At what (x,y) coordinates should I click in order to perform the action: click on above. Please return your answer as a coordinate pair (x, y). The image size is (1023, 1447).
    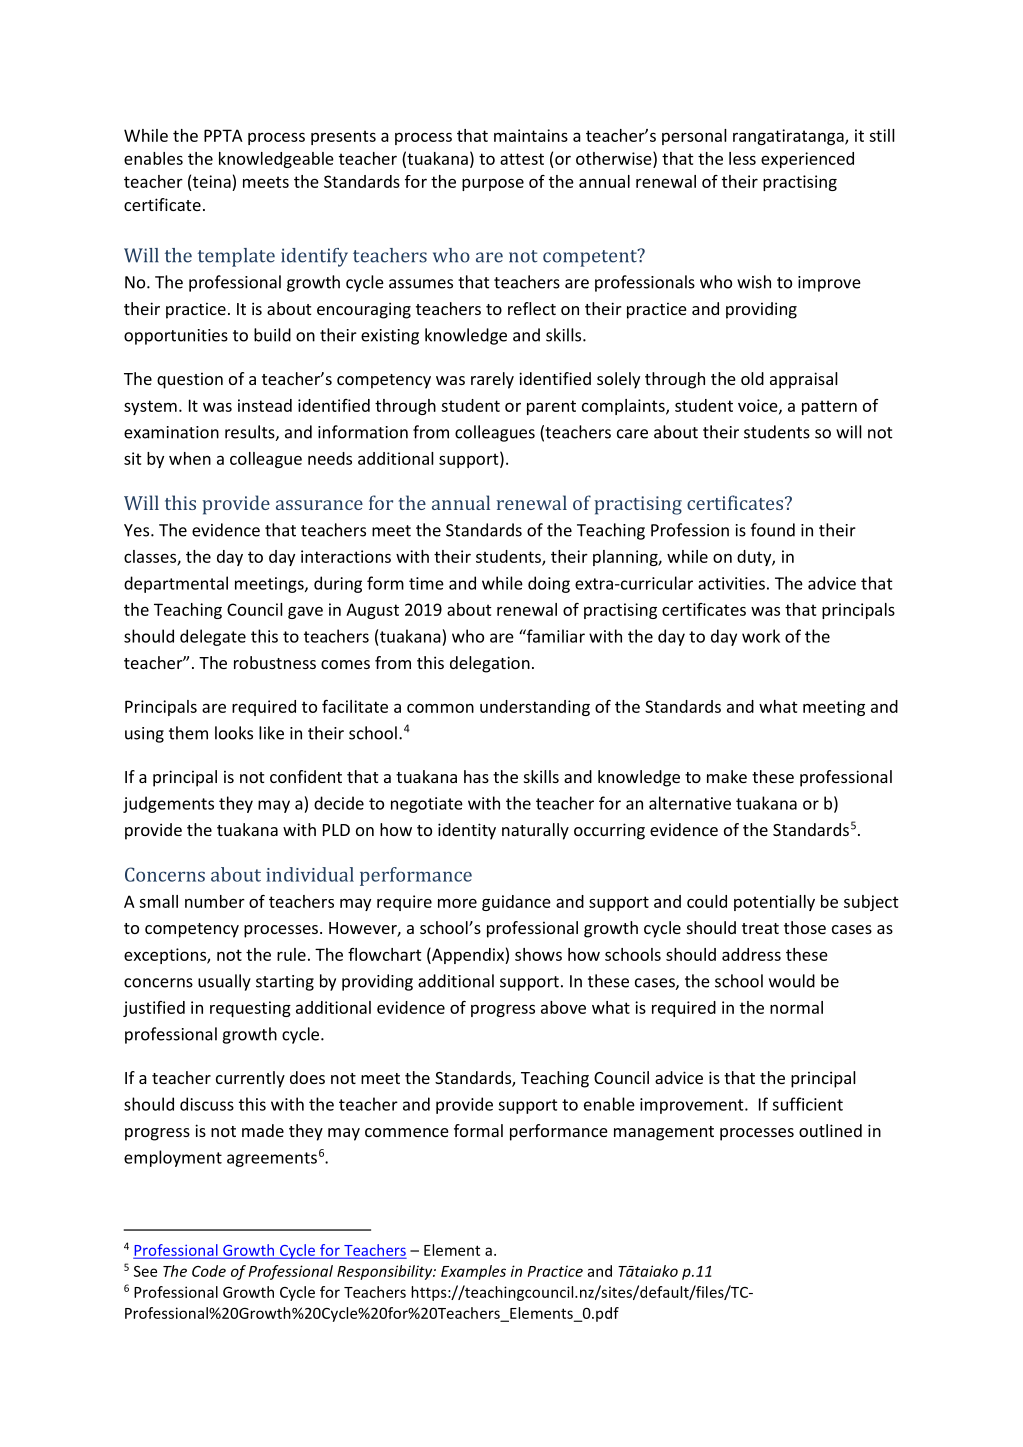
    Looking at the image, I should click on (563, 1007).
